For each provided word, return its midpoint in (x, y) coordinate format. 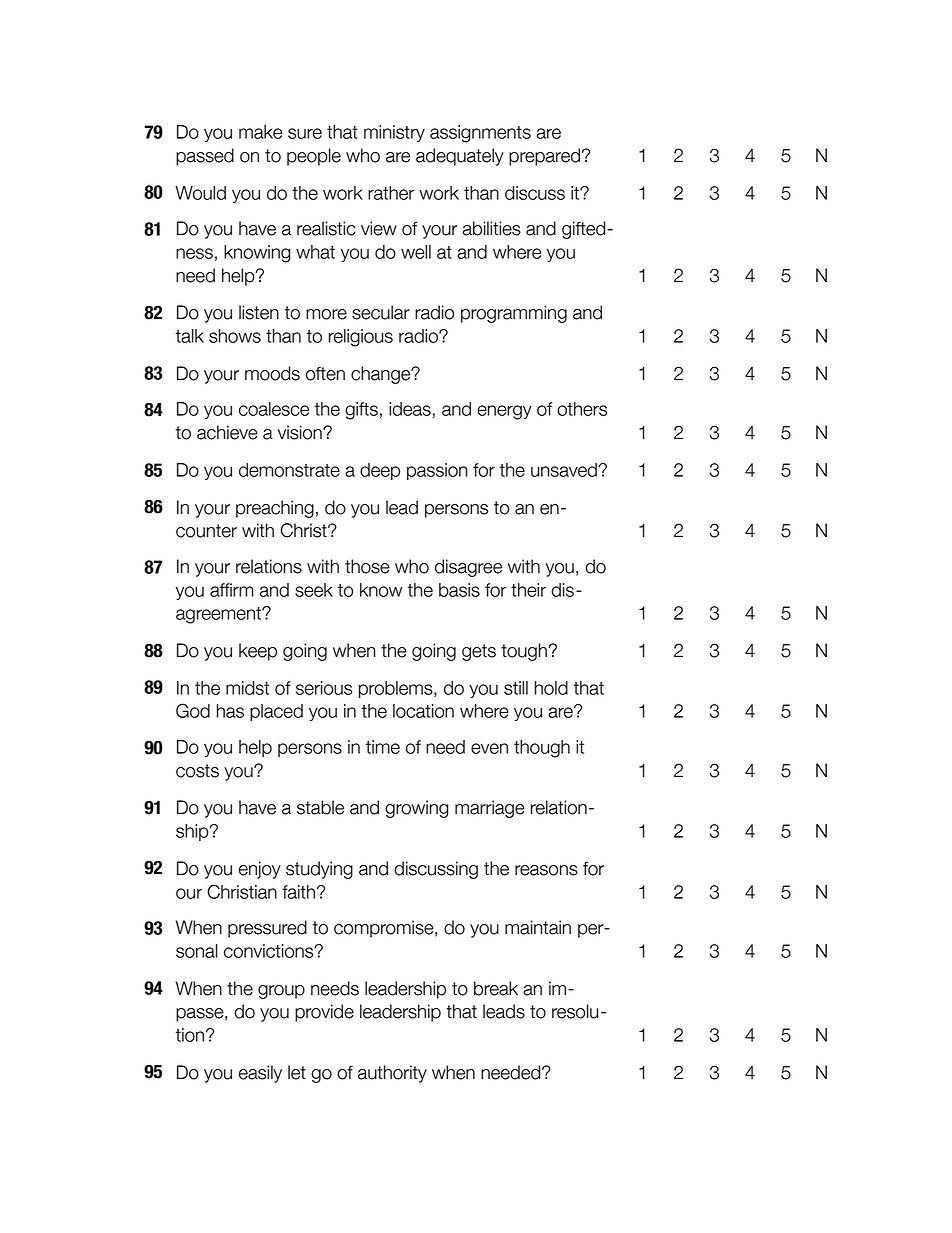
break (496, 988)
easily (260, 1074)
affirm (232, 590)
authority (392, 1074)
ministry (394, 133)
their (528, 590)
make (260, 132)
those (367, 566)
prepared (544, 157)
